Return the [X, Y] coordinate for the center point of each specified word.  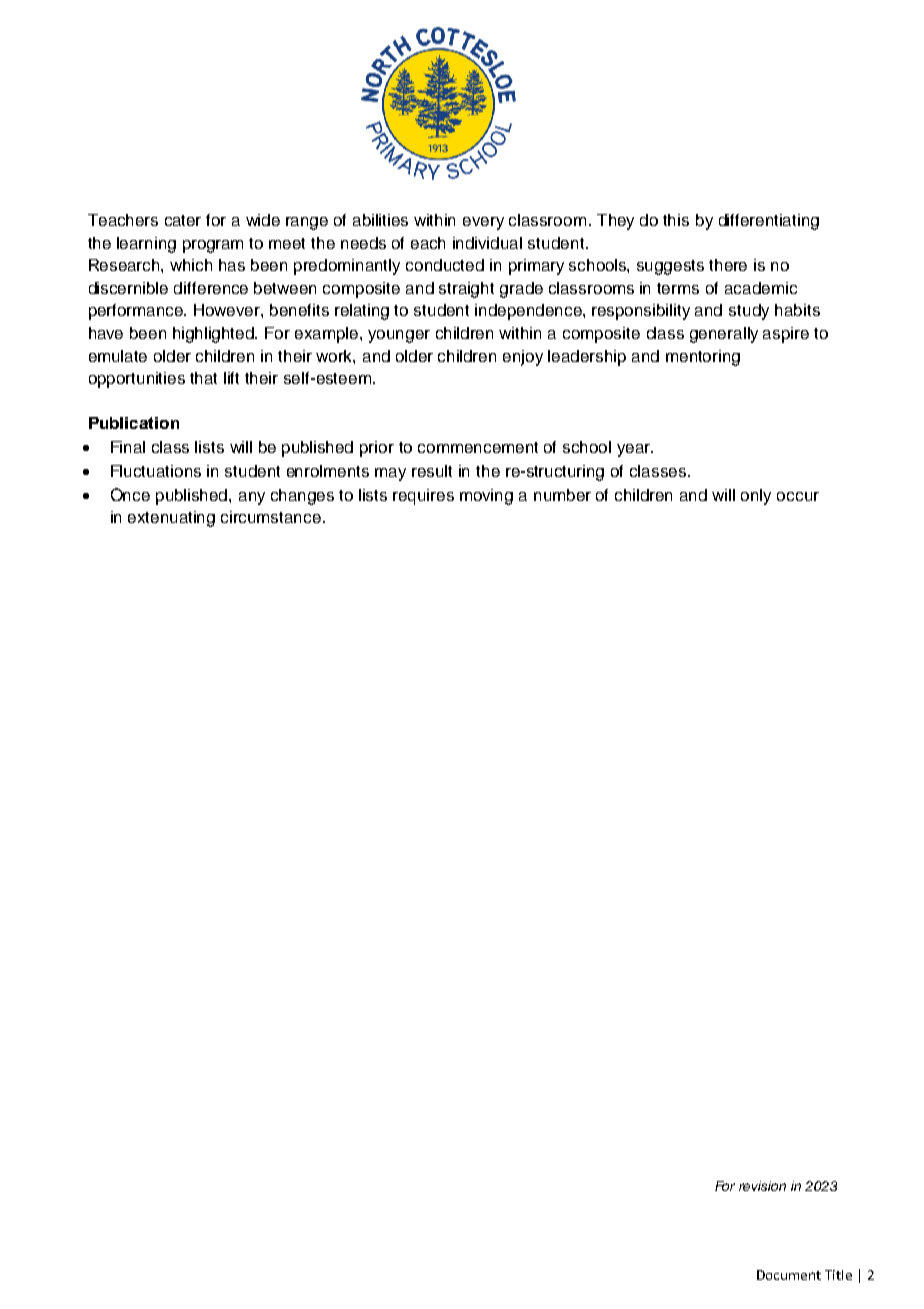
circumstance [272, 517]
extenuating [171, 519]
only [756, 497]
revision [762, 1186]
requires [423, 497]
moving [486, 497]
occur [798, 496]
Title [838, 1275]
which [191, 265]
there [728, 265]
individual [487, 243]
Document [789, 1275]
